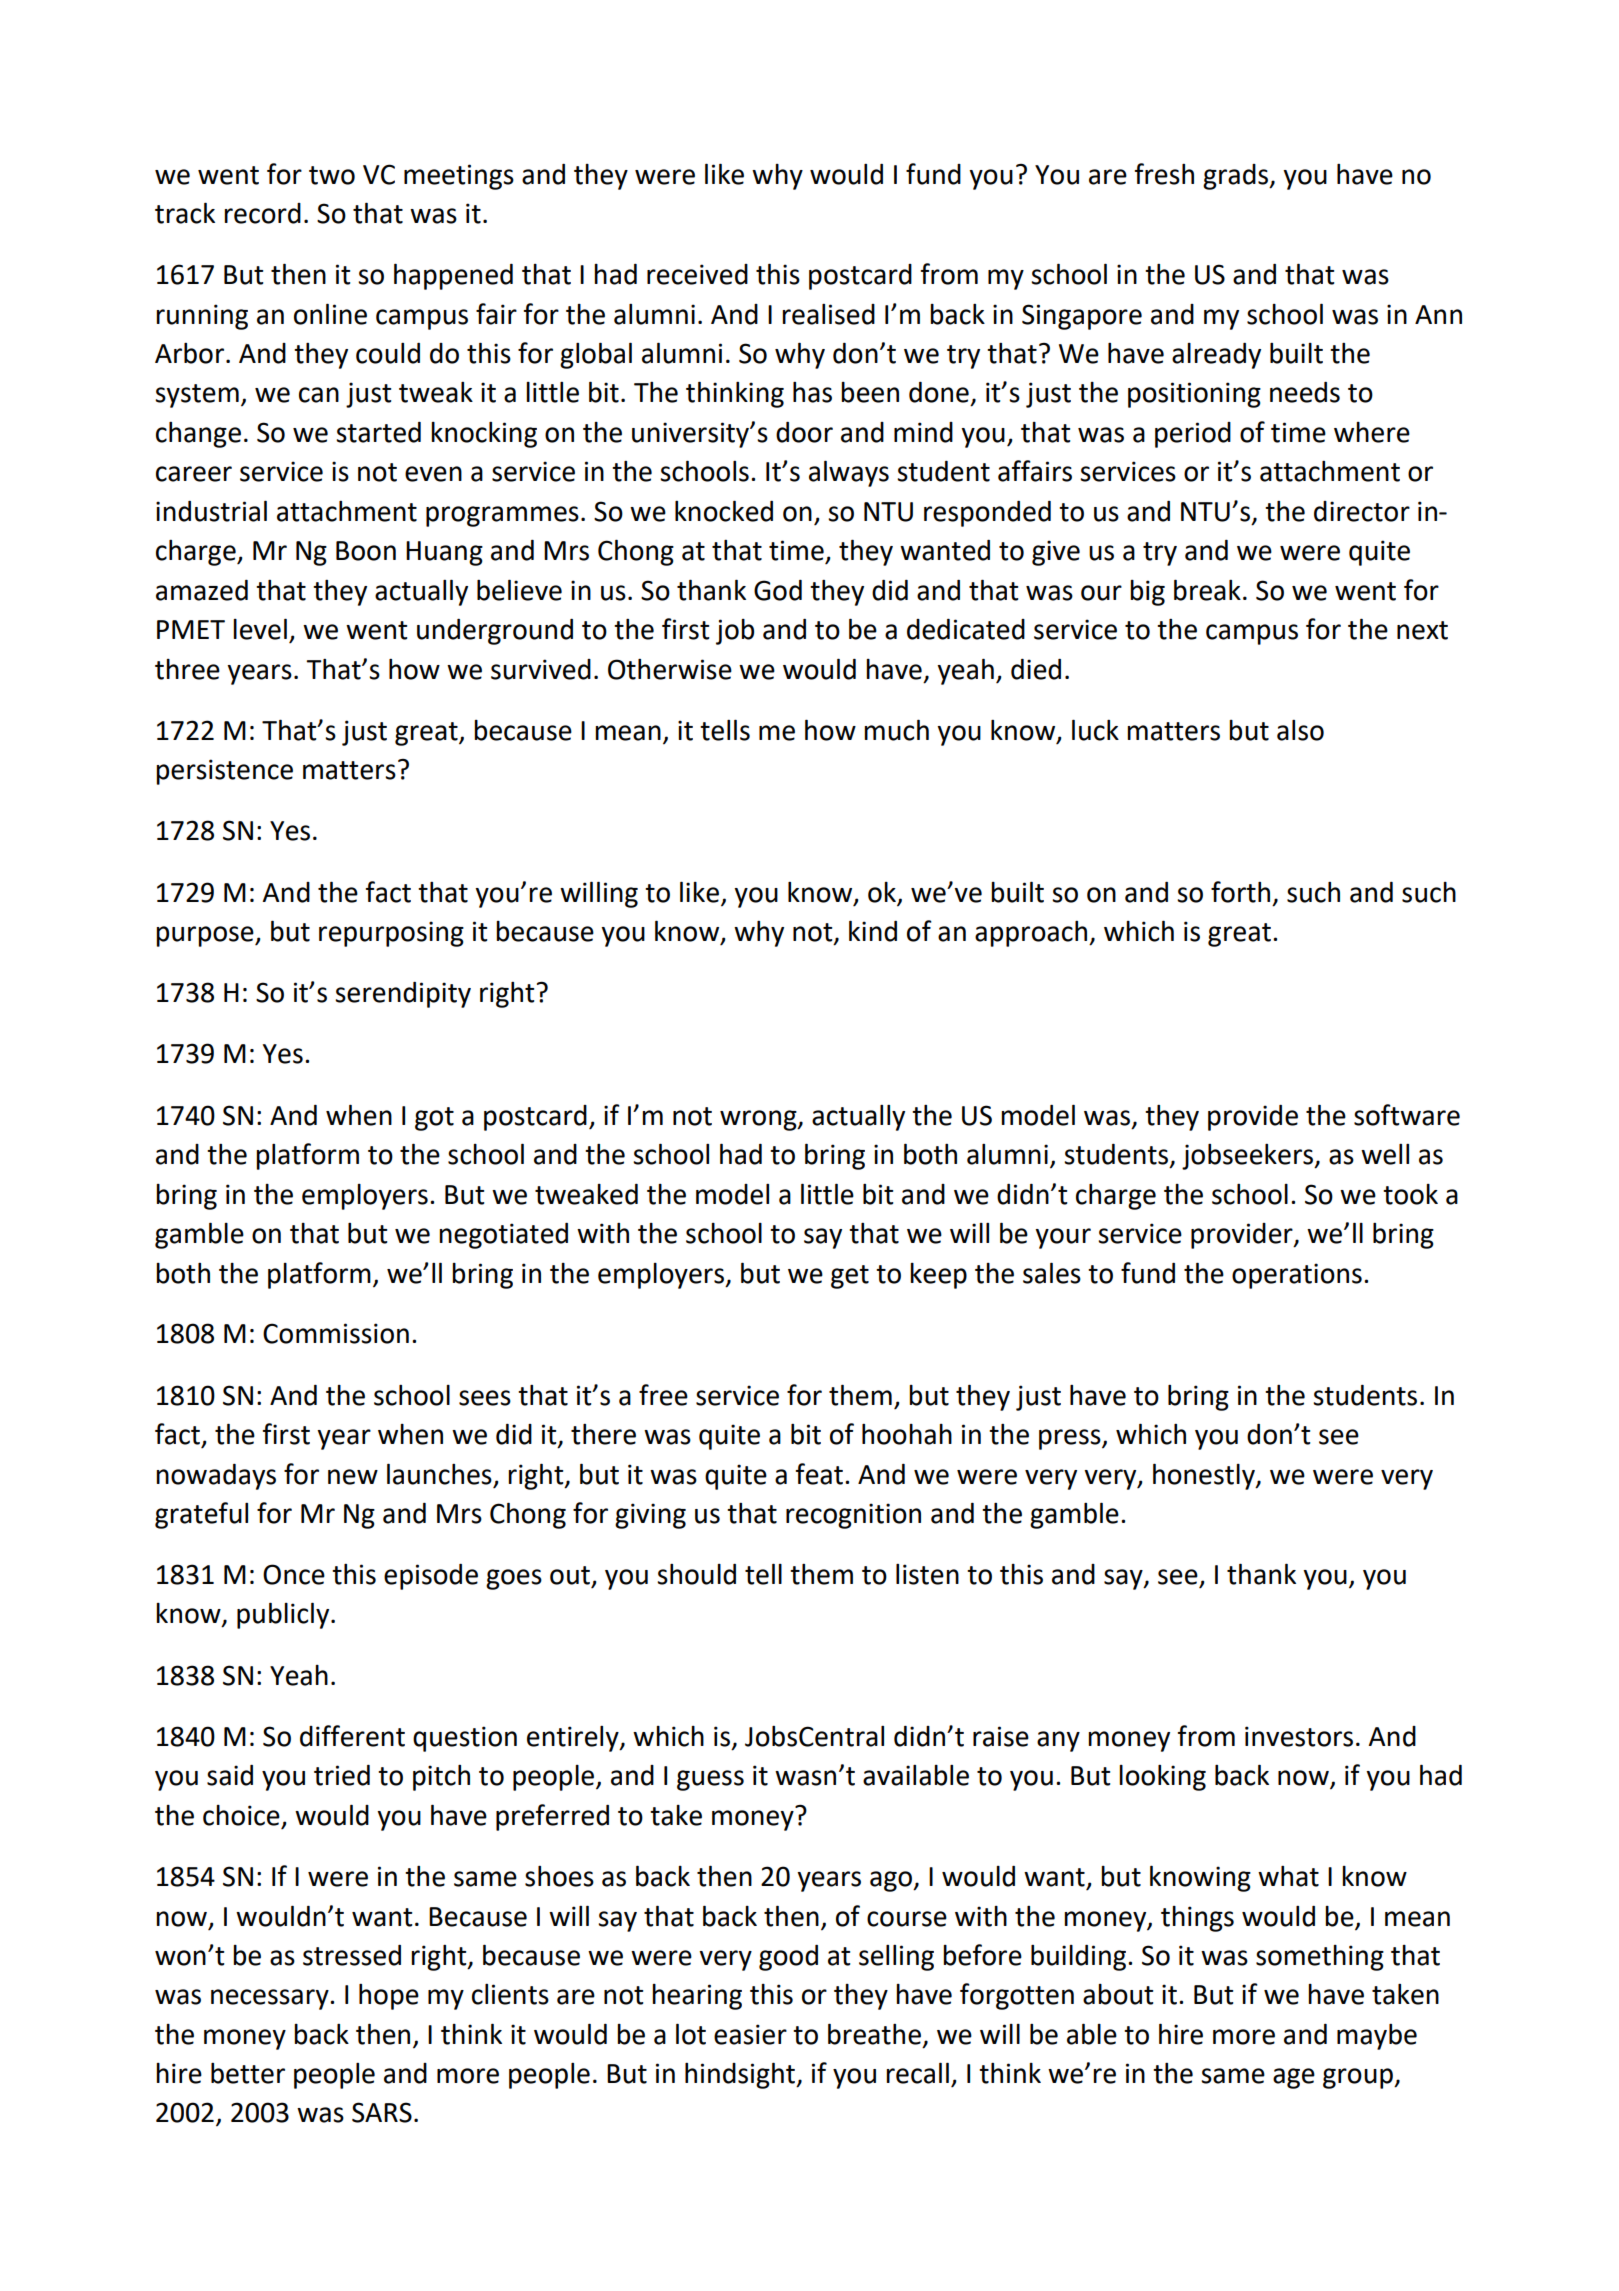  Describe the element at coordinates (382, 2112) in the image. I see `SARS` at that location.
